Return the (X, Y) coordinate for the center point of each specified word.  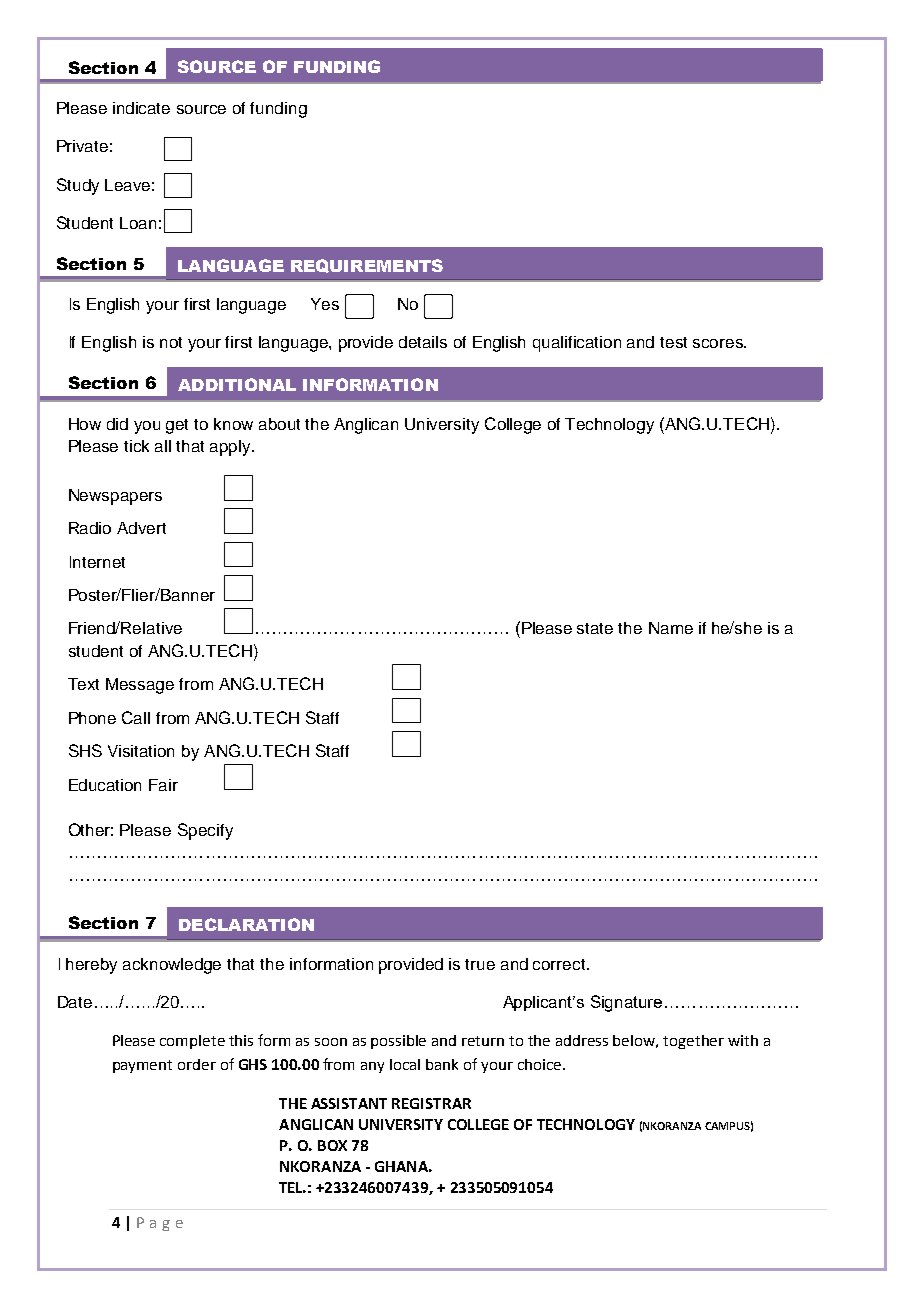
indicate (141, 108)
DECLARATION (246, 924)
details (423, 342)
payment (142, 1066)
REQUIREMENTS (367, 266)
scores (719, 343)
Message (140, 686)
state (595, 628)
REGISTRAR (431, 1103)
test (673, 342)
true (480, 964)
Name (671, 628)
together (693, 1042)
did (117, 424)
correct (560, 964)
